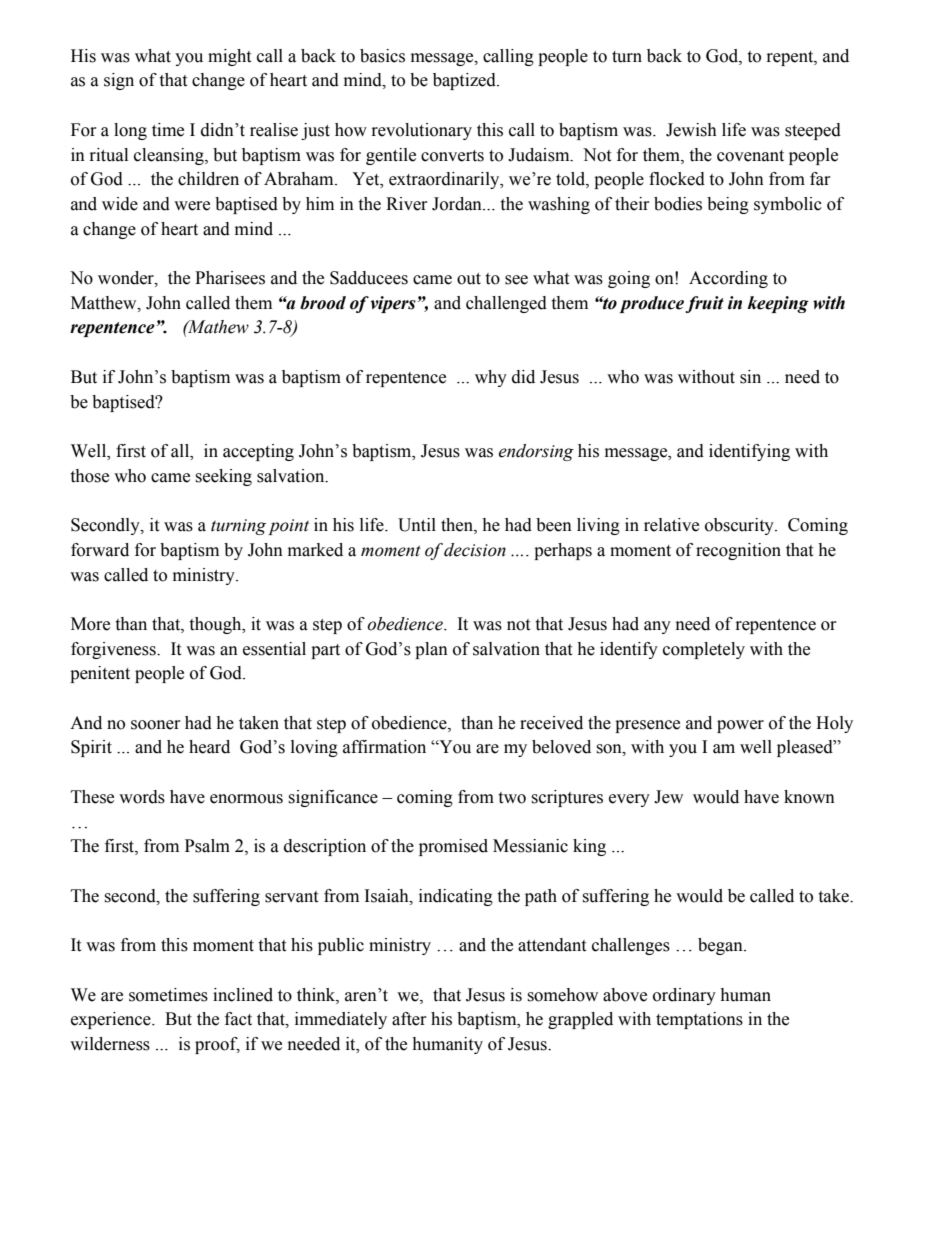 The height and width of the image is (1233, 952). I want to click on Jewish, so click(691, 130).
